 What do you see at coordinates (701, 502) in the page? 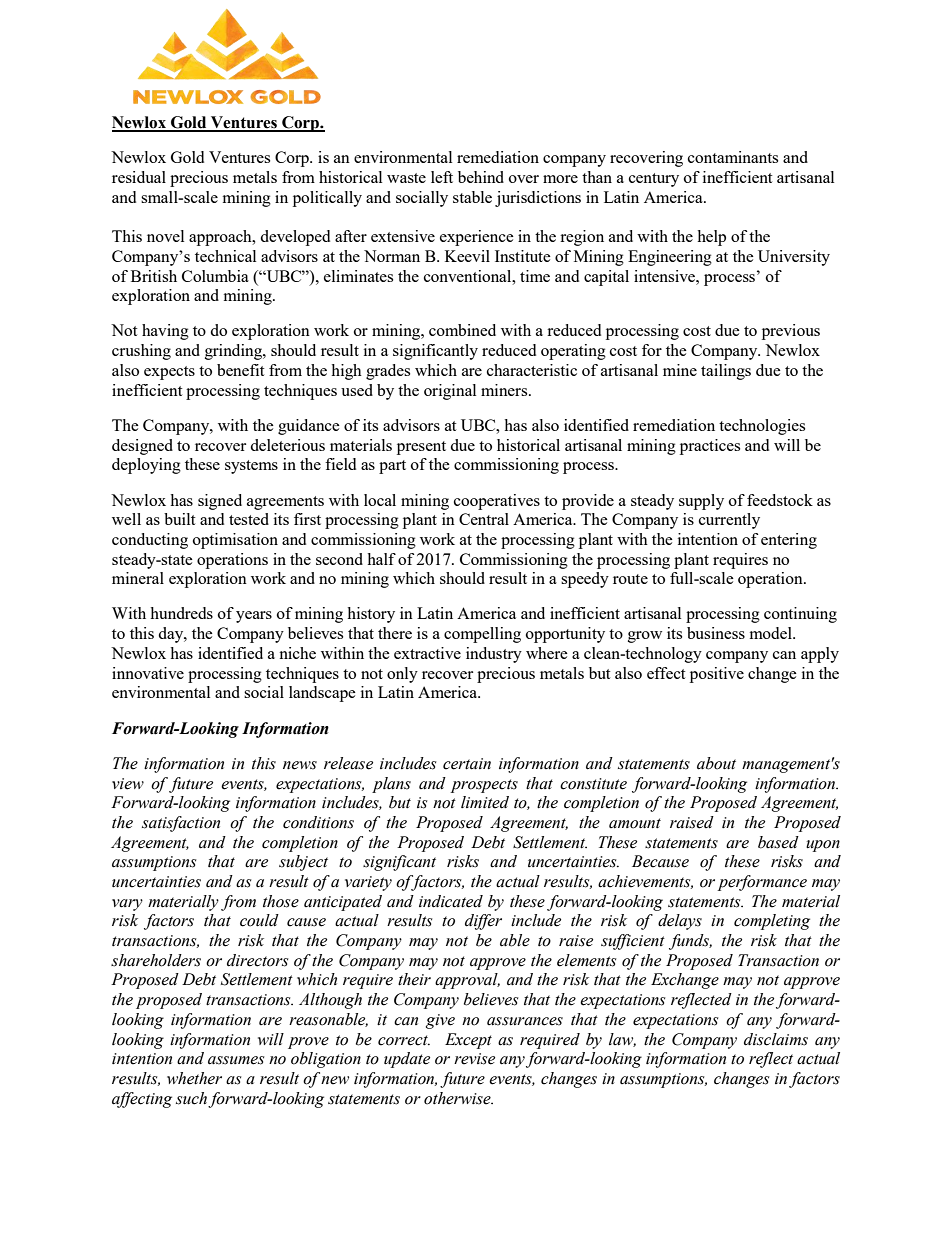
I see `supply` at bounding box center [701, 502].
